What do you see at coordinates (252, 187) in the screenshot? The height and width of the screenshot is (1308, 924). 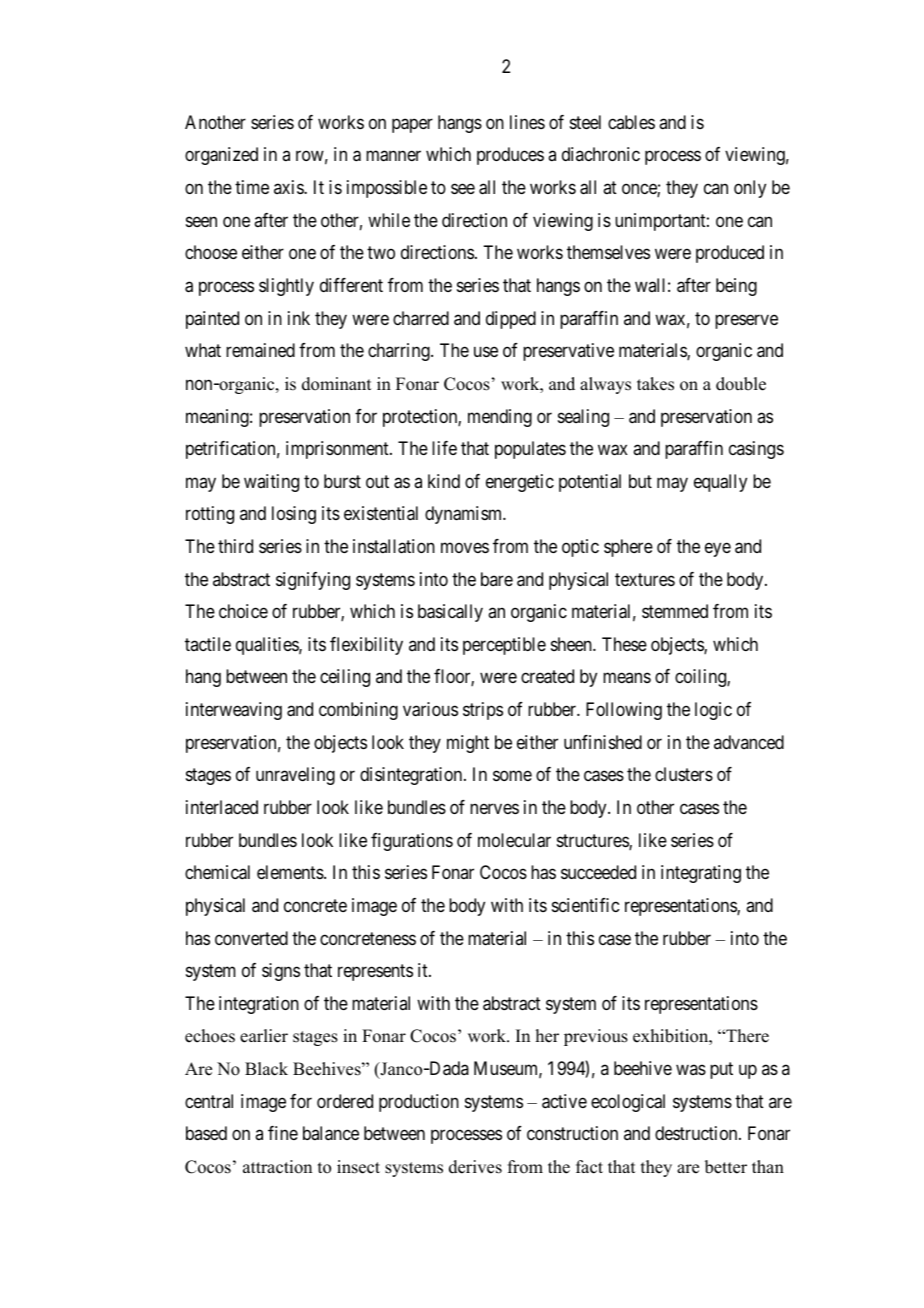 I see `time` at bounding box center [252, 187].
